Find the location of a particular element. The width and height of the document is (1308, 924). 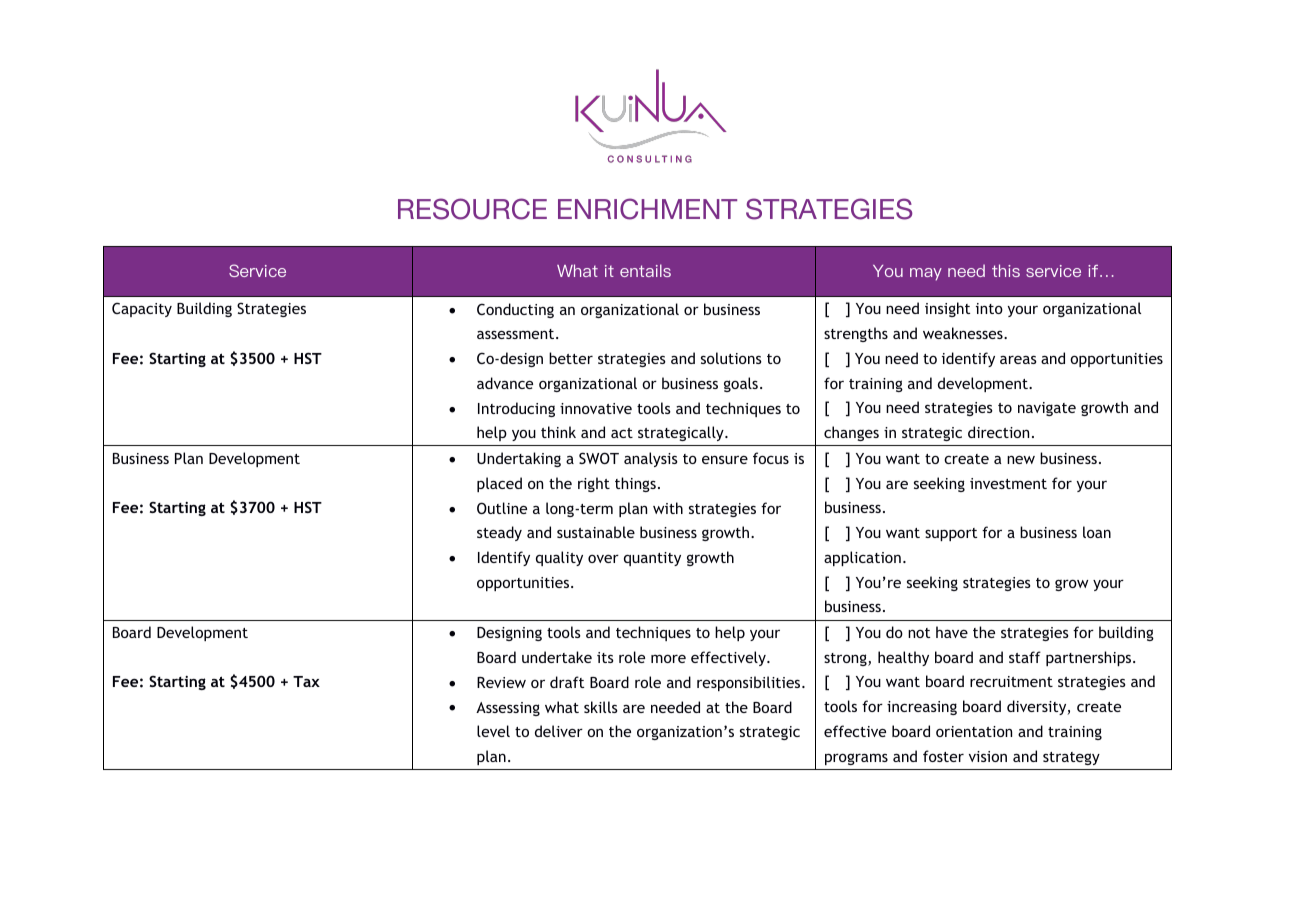

this is located at coordinates (1006, 270).
